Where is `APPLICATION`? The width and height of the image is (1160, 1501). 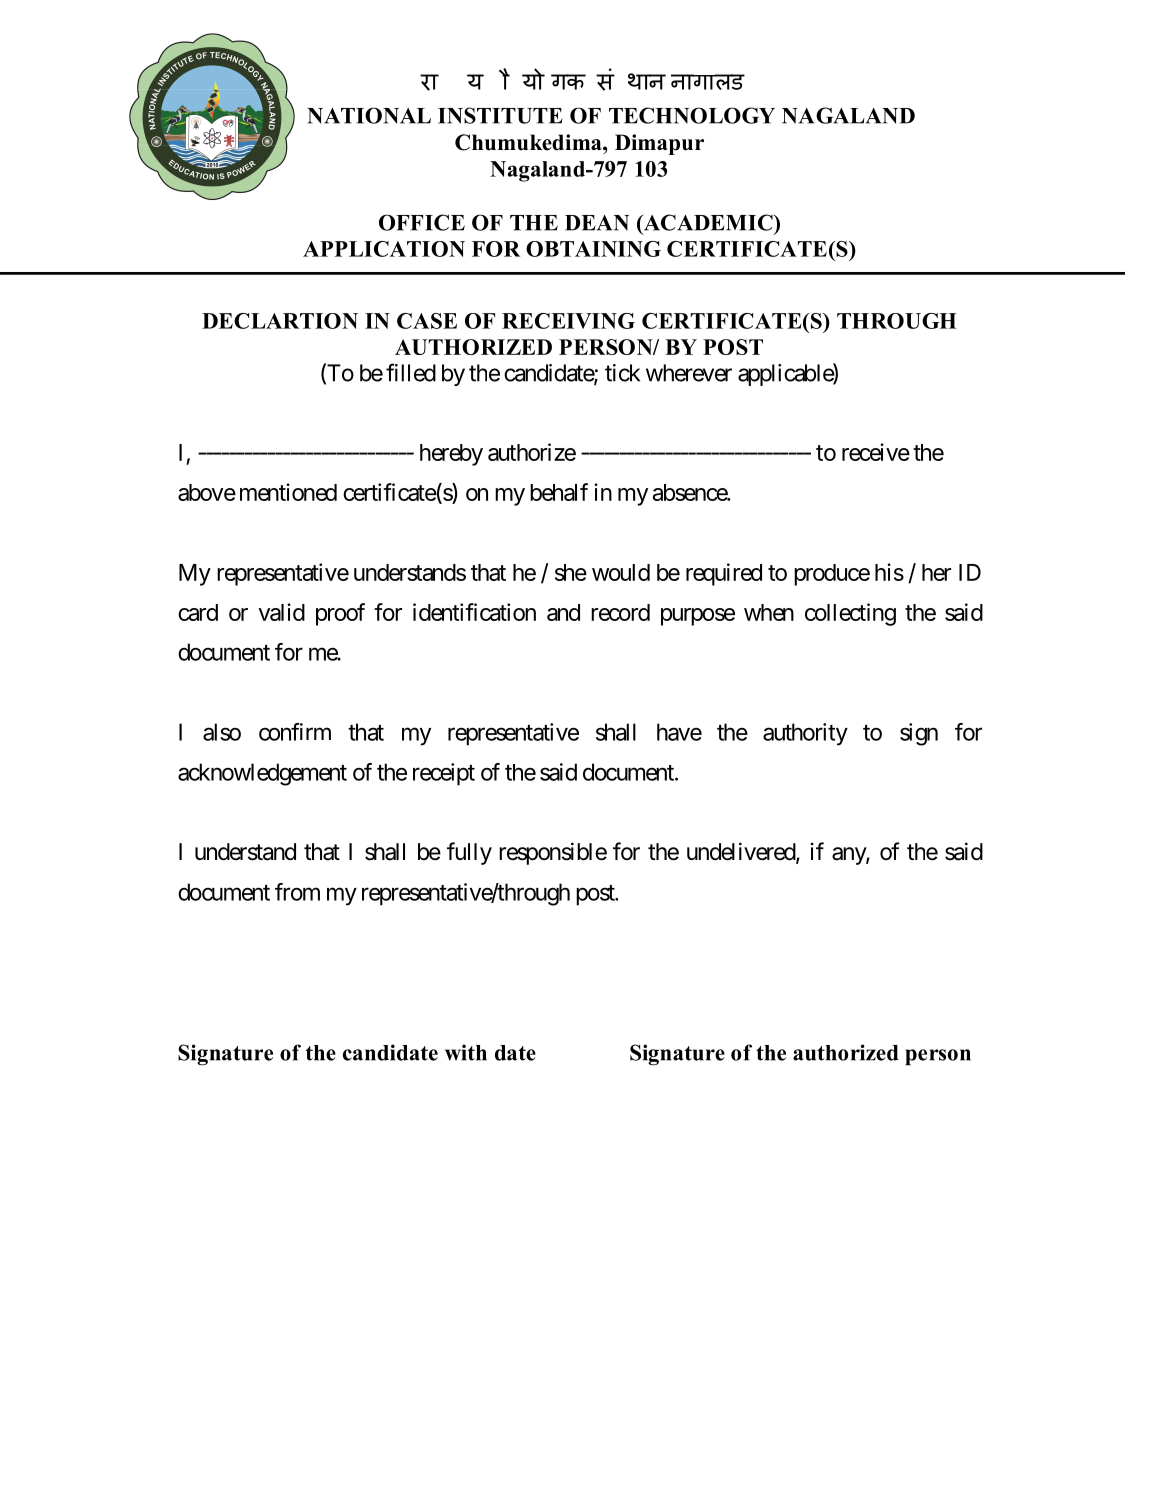 APPLICATION is located at coordinates (384, 249).
